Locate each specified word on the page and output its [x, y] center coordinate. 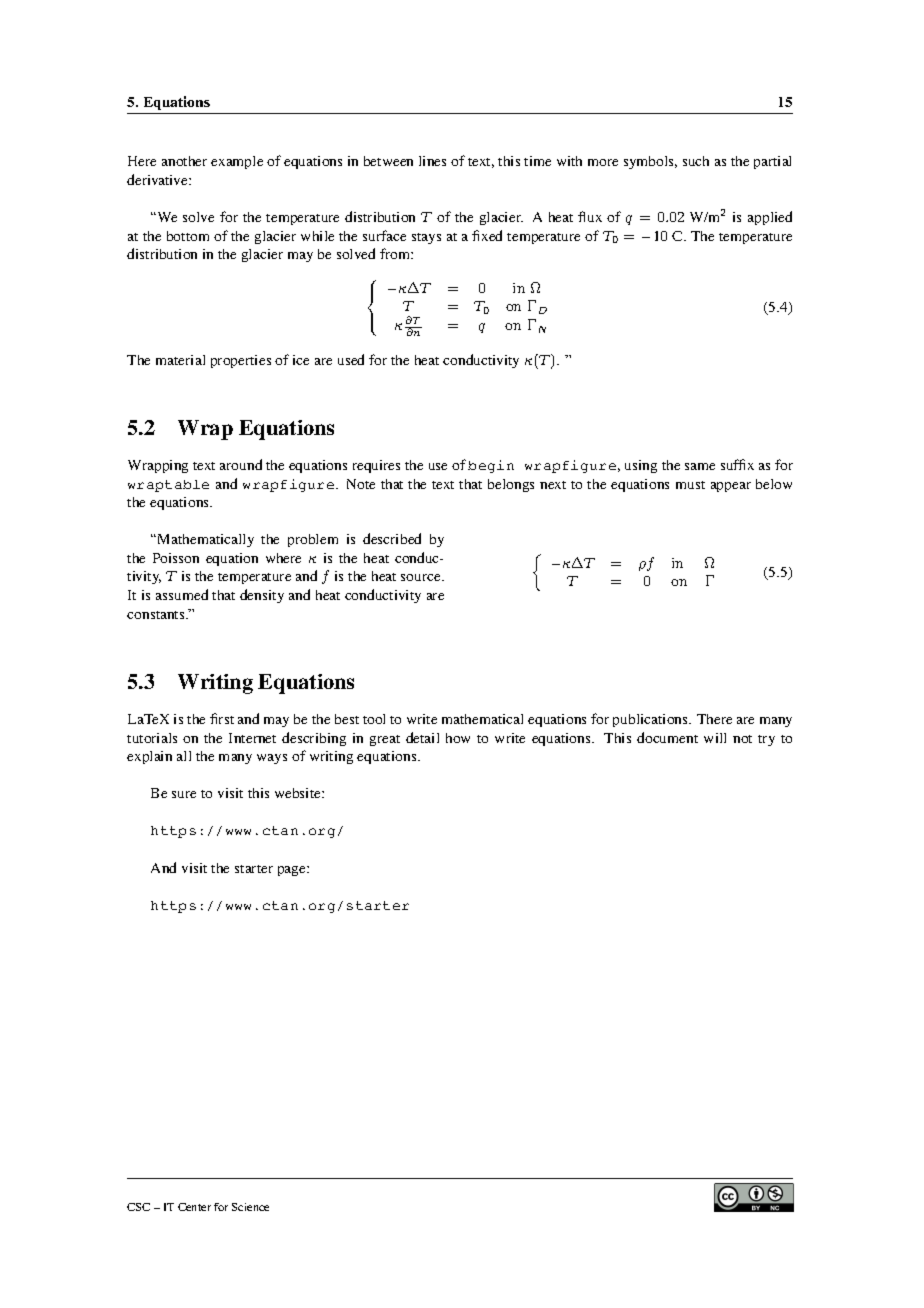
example [237, 162]
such [696, 161]
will [715, 738]
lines [432, 161]
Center [194, 1207]
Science [250, 1207]
